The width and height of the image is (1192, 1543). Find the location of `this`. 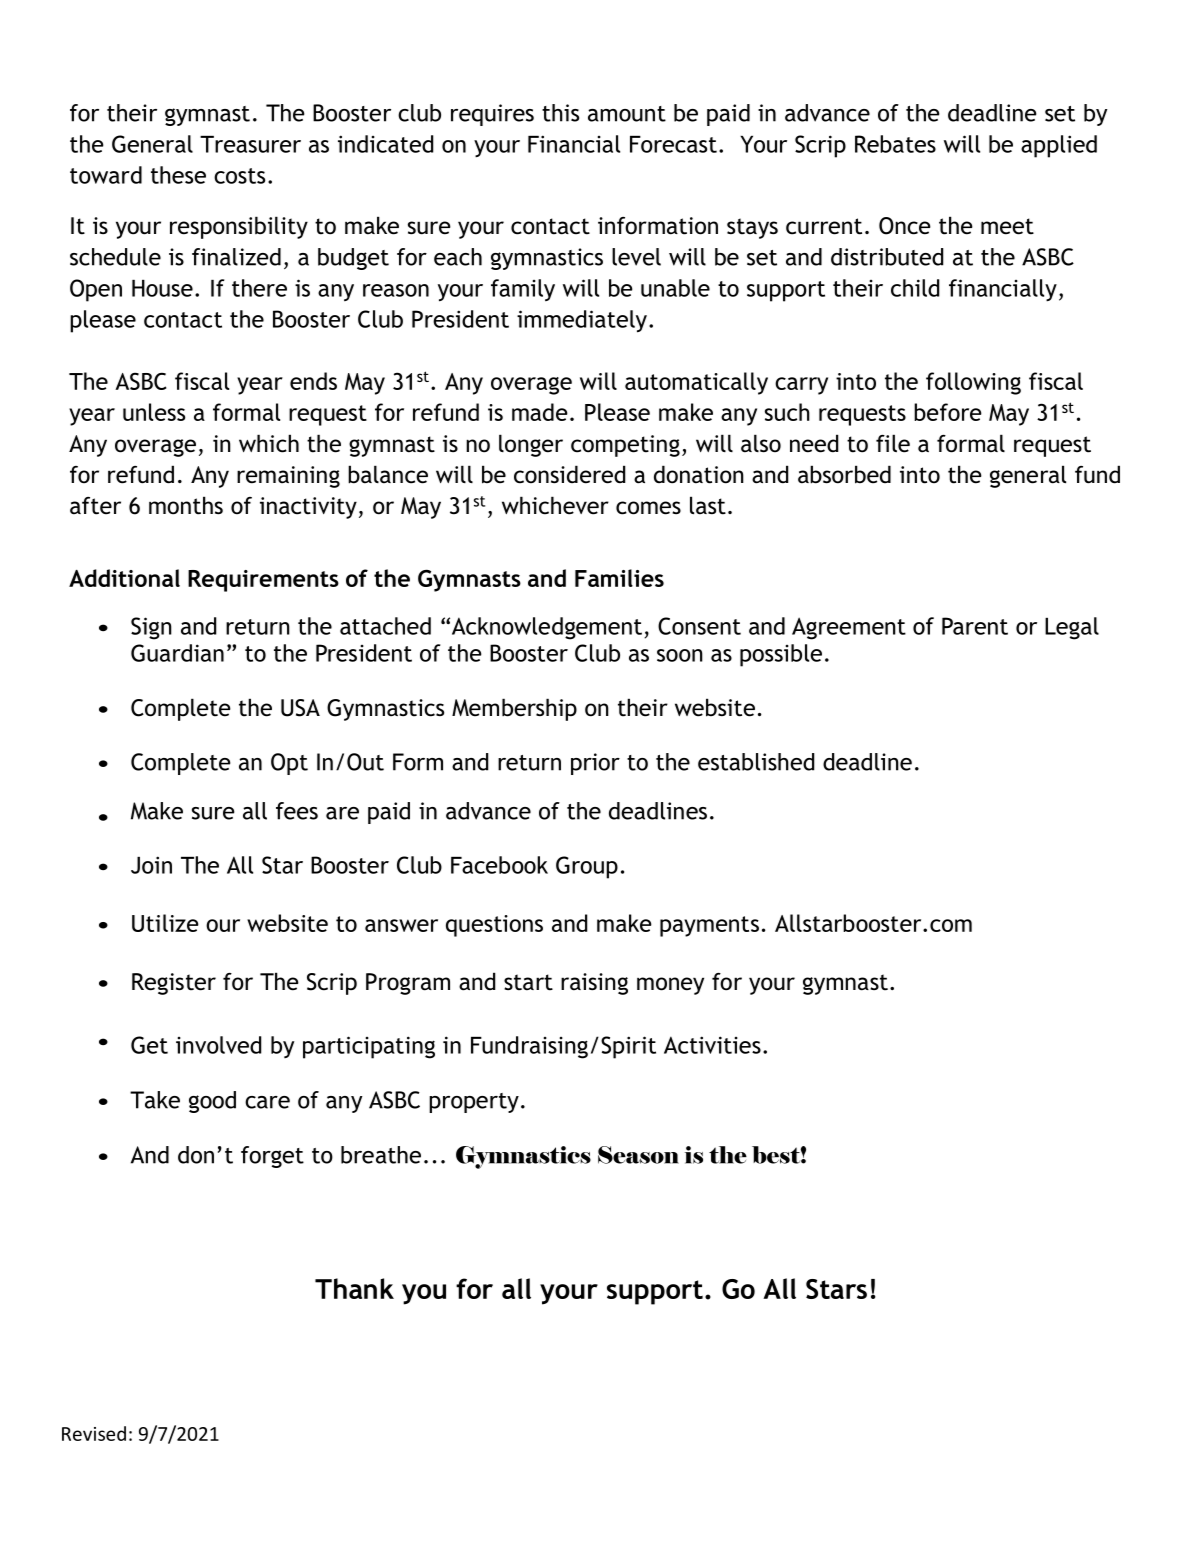

this is located at coordinates (560, 113).
